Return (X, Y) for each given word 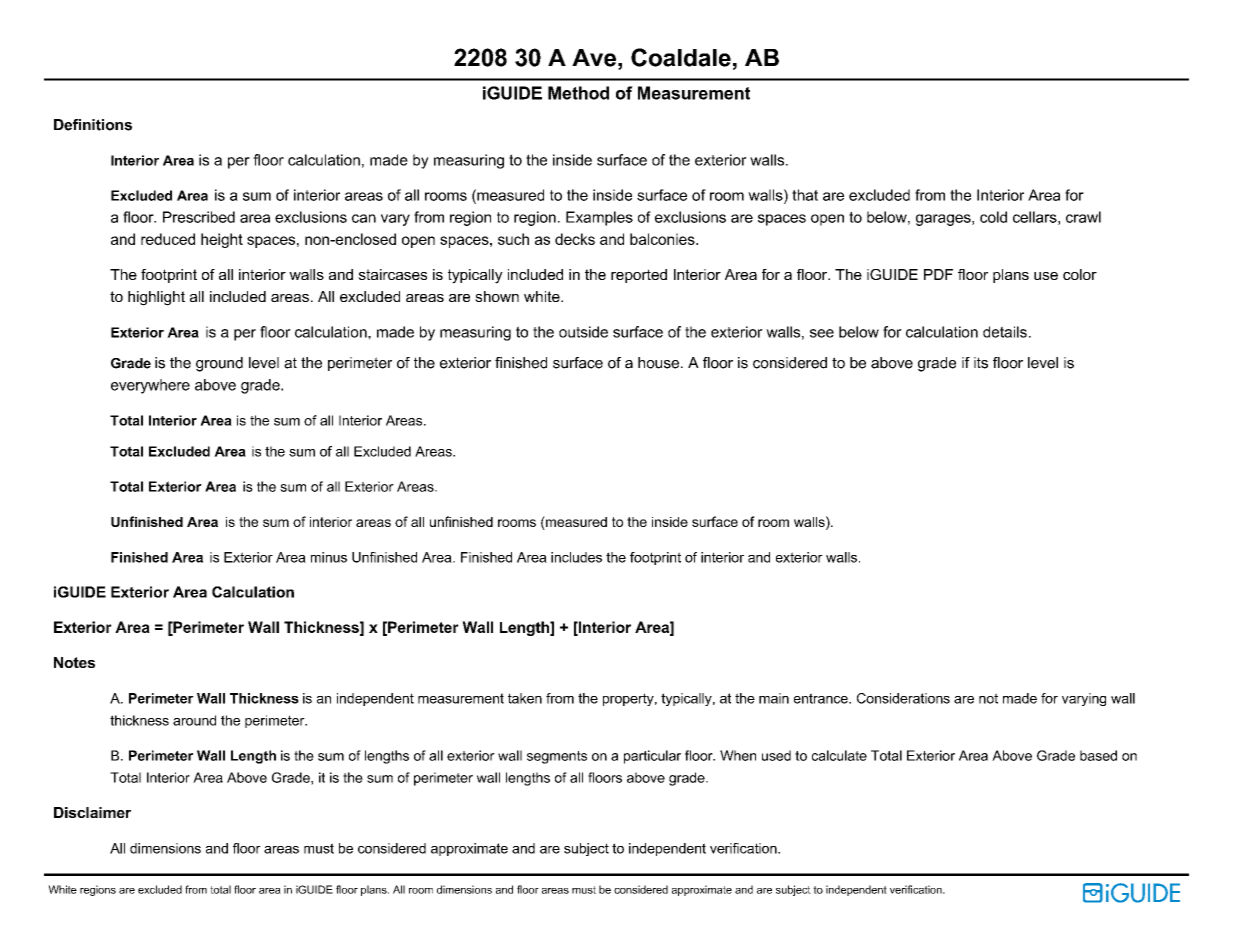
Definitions (93, 125)
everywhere (150, 386)
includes (576, 557)
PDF (938, 274)
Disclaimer (92, 812)
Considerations (903, 698)
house (660, 363)
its (981, 363)
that (805, 195)
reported (639, 276)
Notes (74, 662)
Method (578, 93)
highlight (156, 298)
